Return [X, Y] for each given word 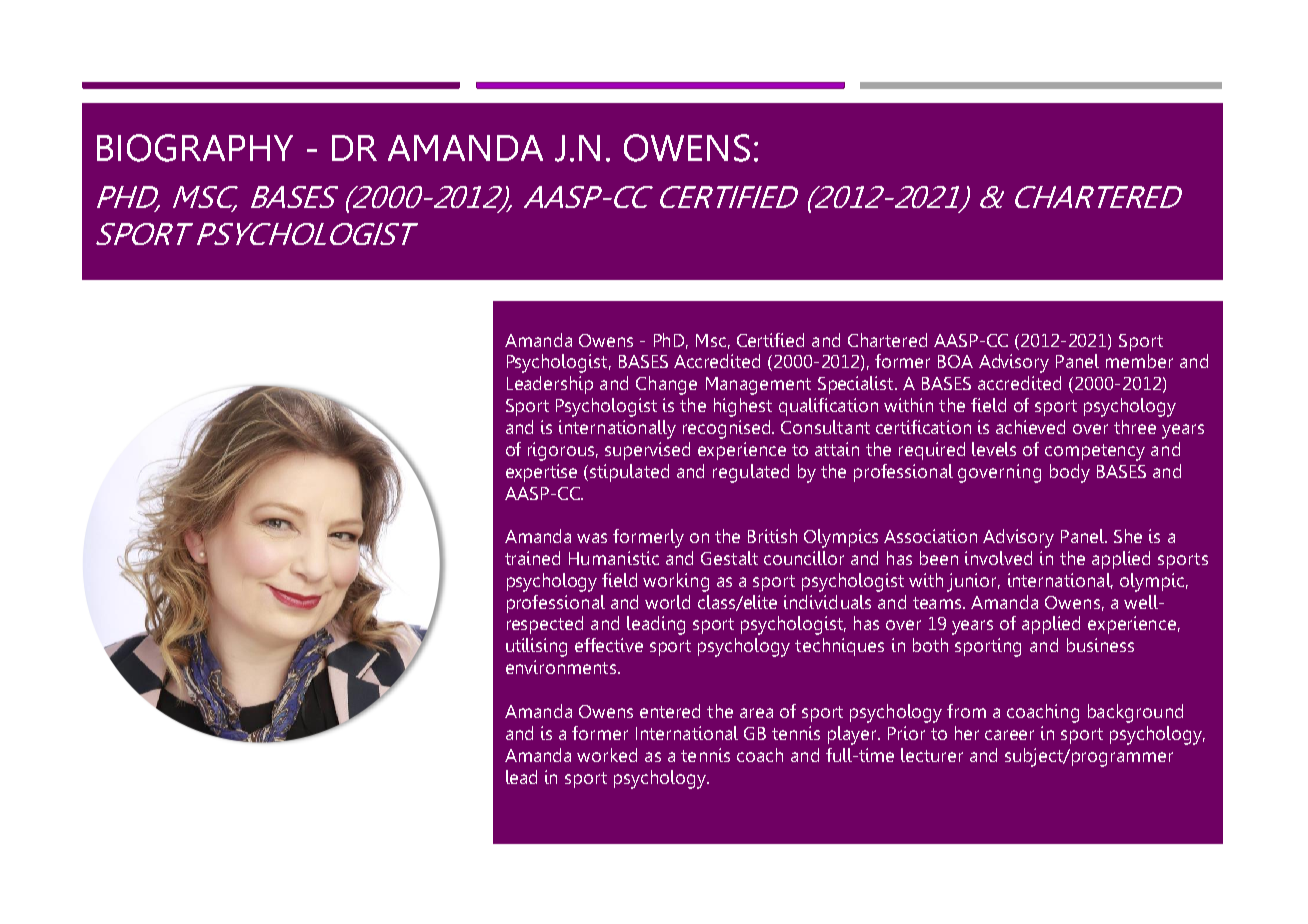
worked [607, 755]
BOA [955, 361]
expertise [541, 473]
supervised [647, 451]
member [1139, 361]
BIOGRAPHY [195, 148]
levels [994, 449]
